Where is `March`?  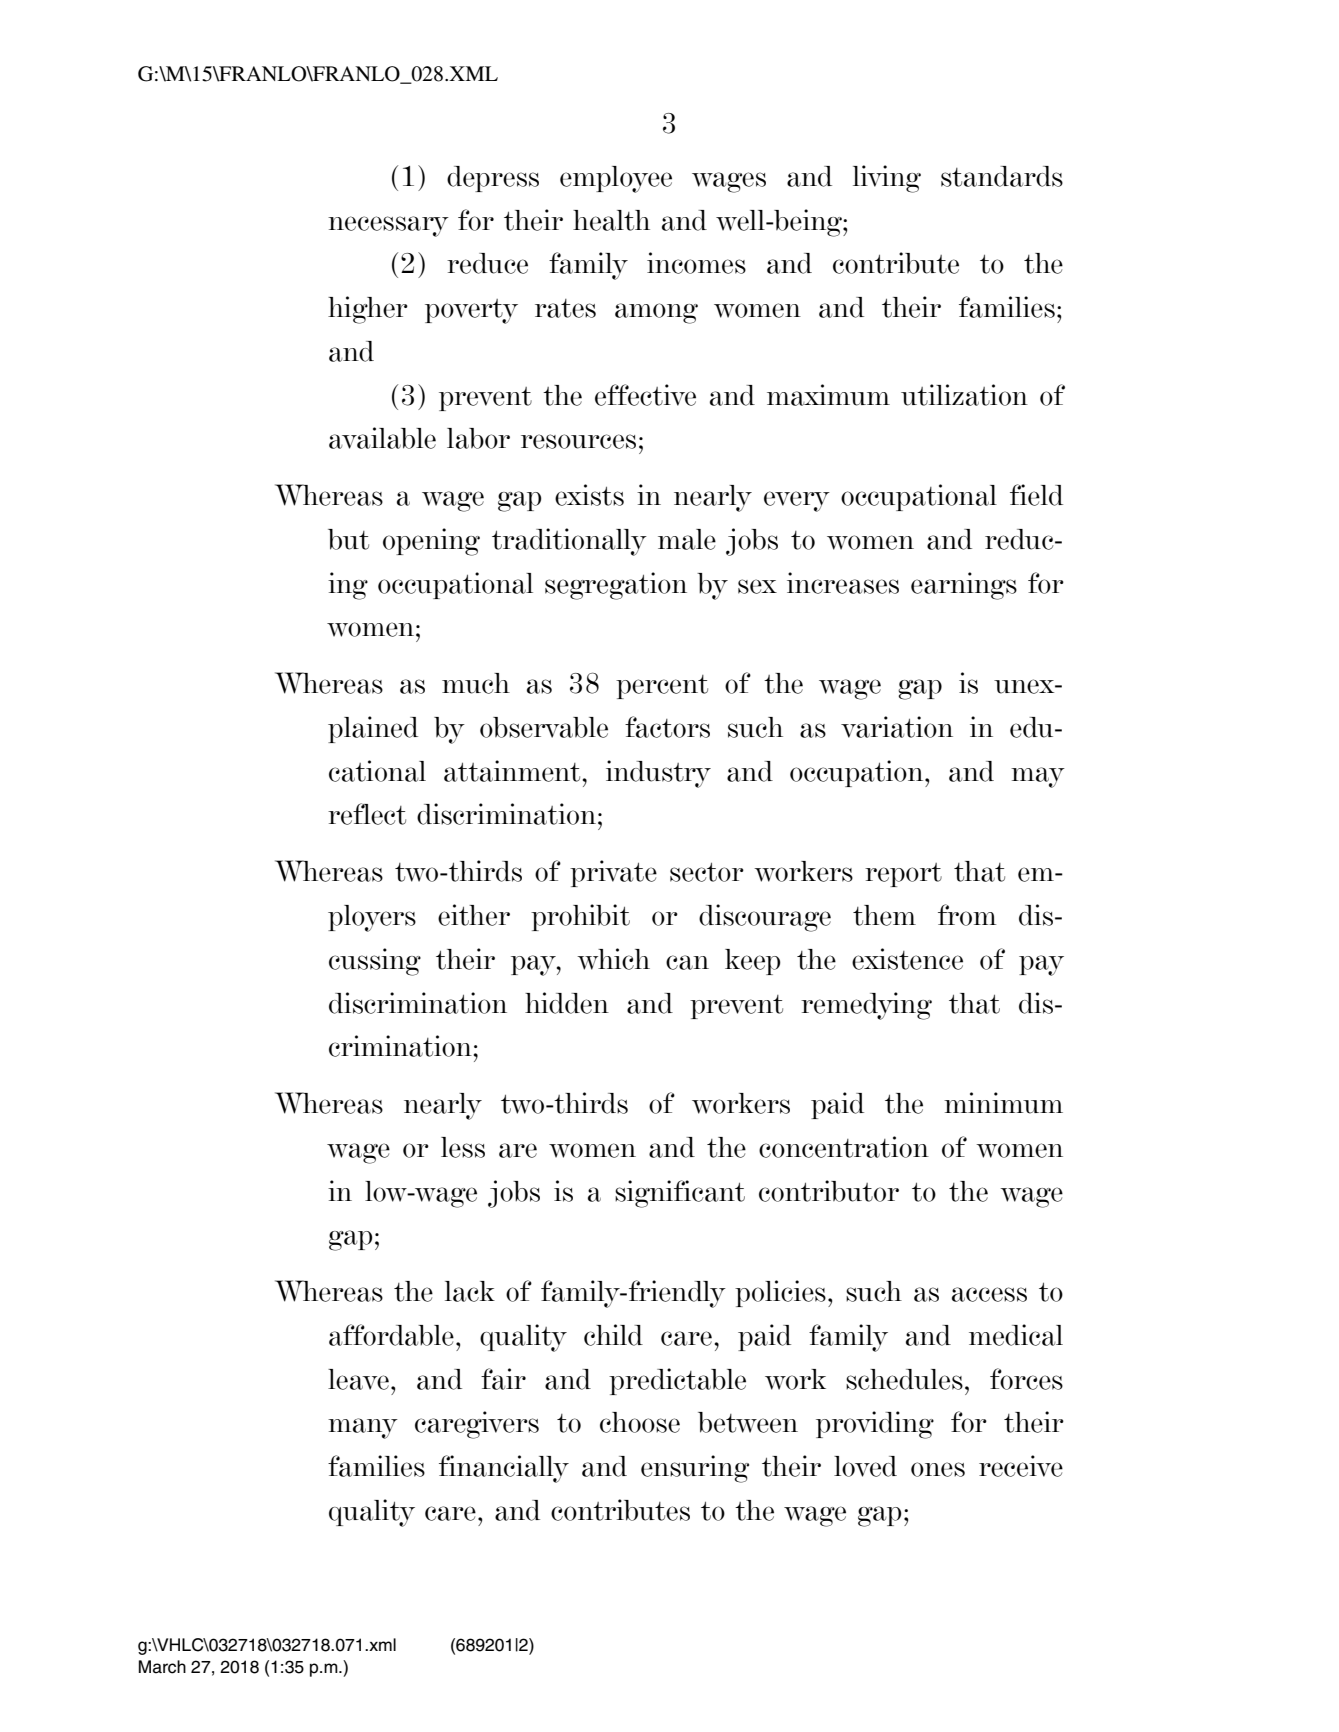
March is located at coordinates (162, 1667).
